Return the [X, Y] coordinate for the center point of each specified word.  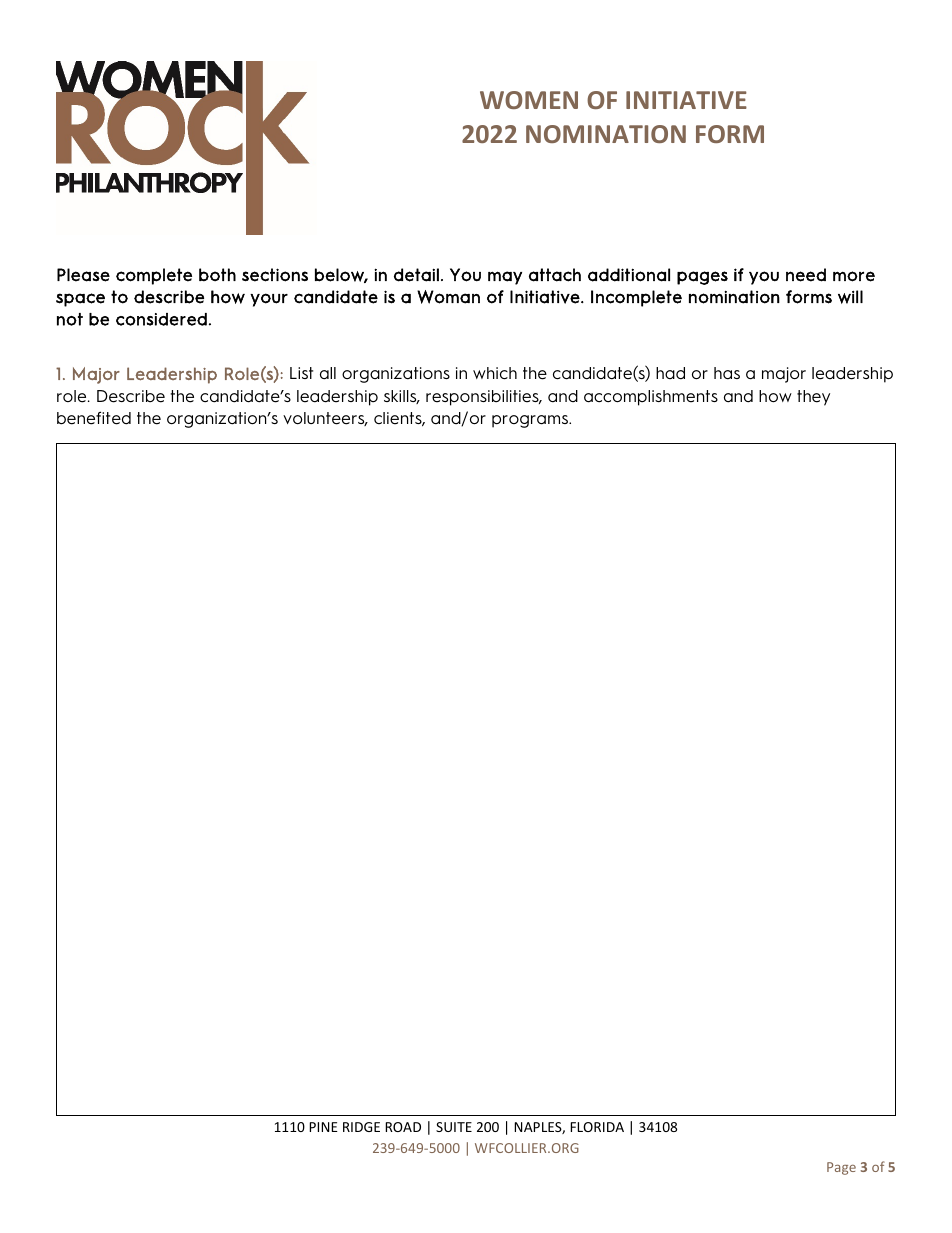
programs [531, 421]
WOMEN [529, 100]
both [217, 274]
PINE [323, 1127]
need [806, 275]
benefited [94, 418]
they [813, 398]
